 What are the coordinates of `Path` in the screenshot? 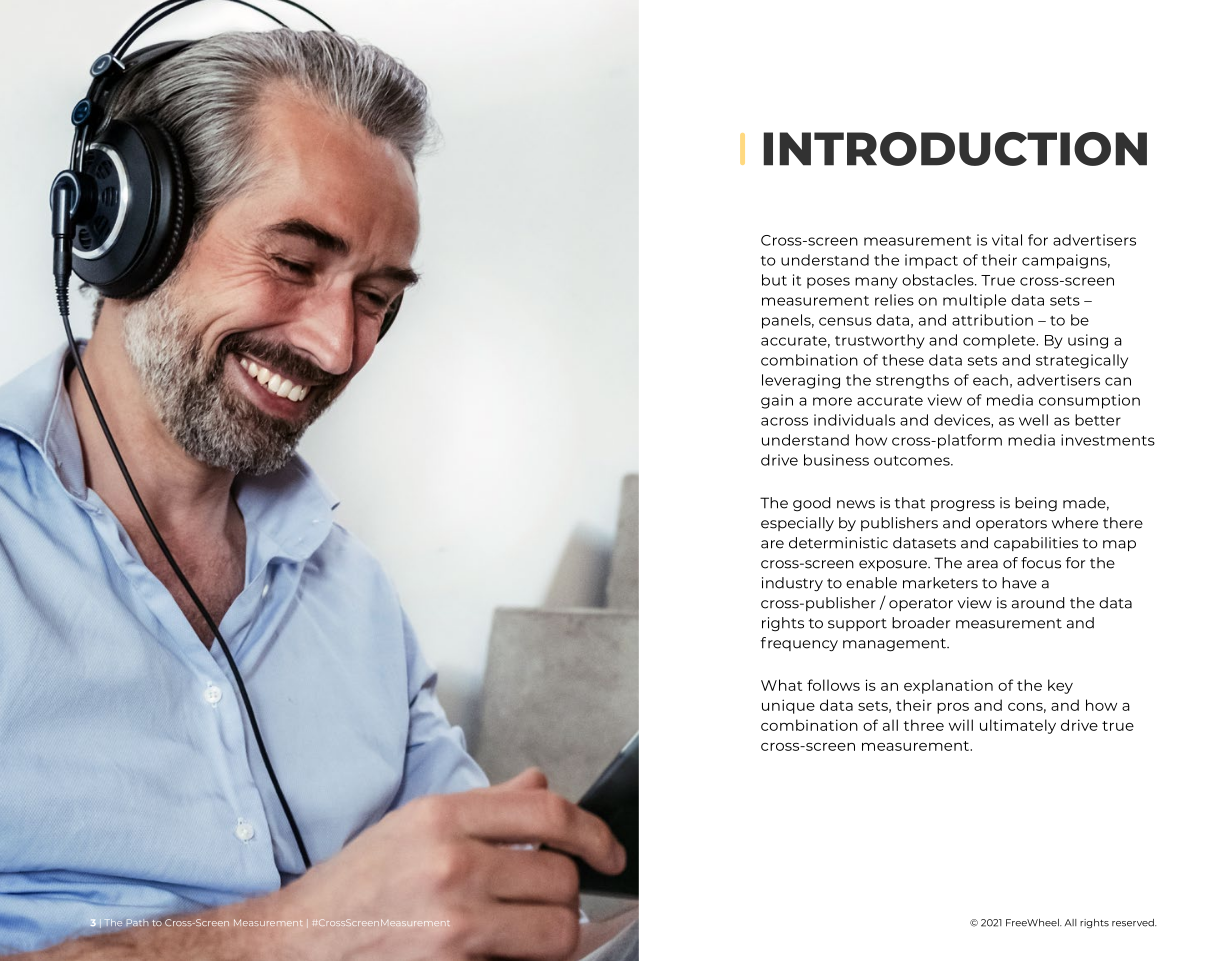 It's located at (137, 922).
